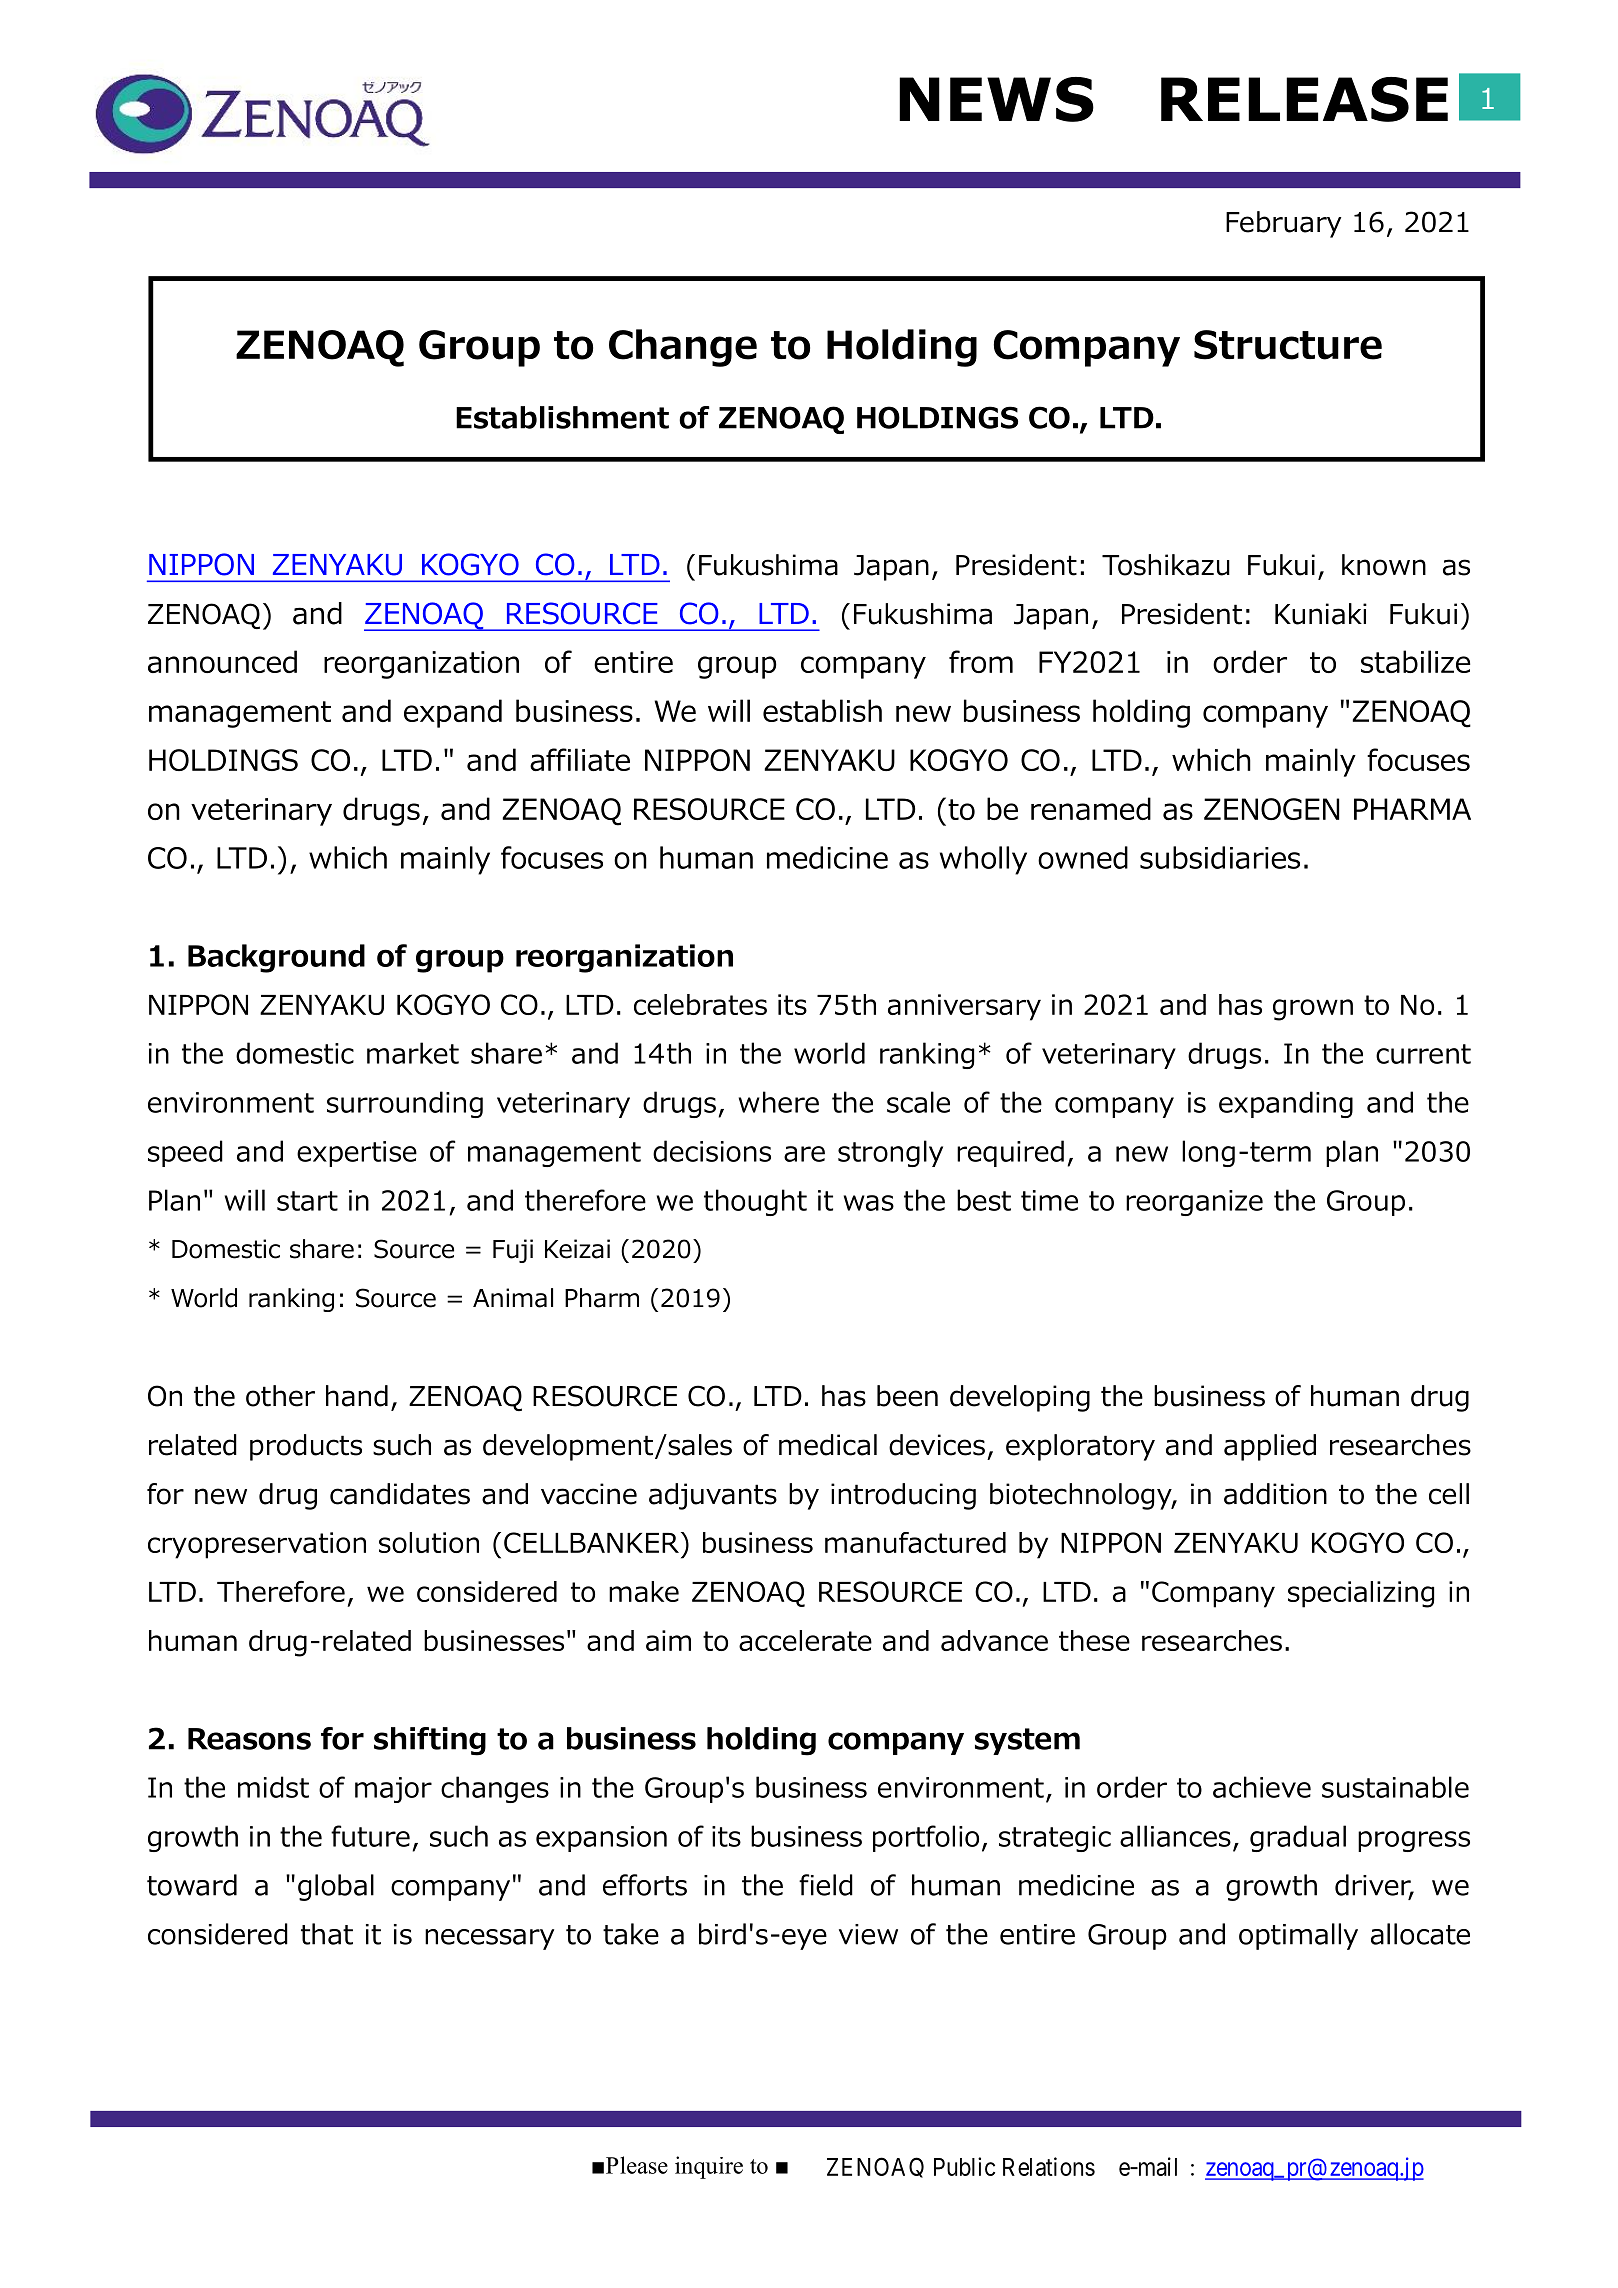  What do you see at coordinates (1283, 224) in the screenshot?
I see `February` at bounding box center [1283, 224].
